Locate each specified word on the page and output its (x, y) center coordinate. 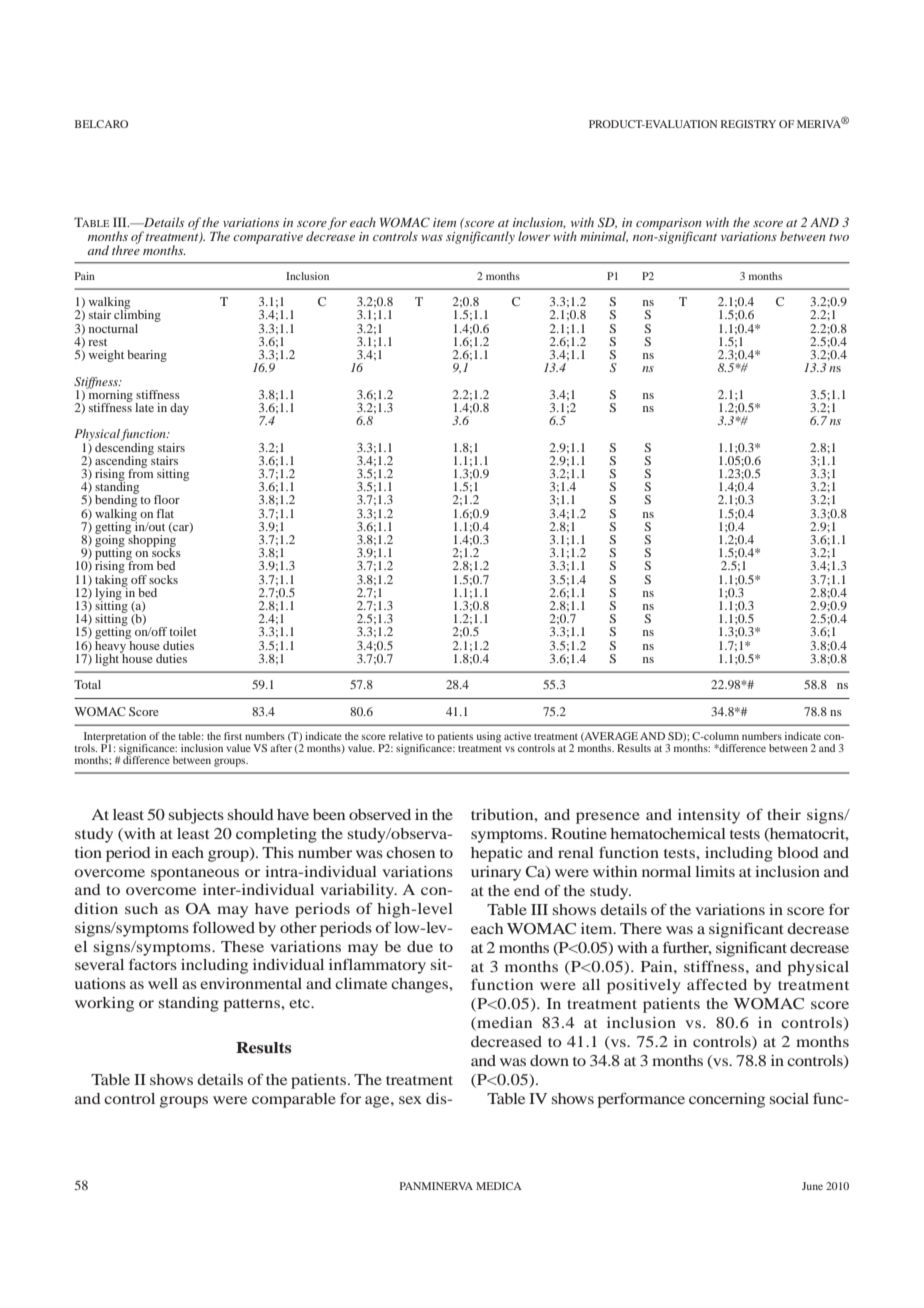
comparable (294, 1100)
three (126, 249)
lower (534, 236)
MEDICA (499, 1186)
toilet (183, 631)
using (489, 737)
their (784, 814)
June (812, 1186)
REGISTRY (748, 124)
